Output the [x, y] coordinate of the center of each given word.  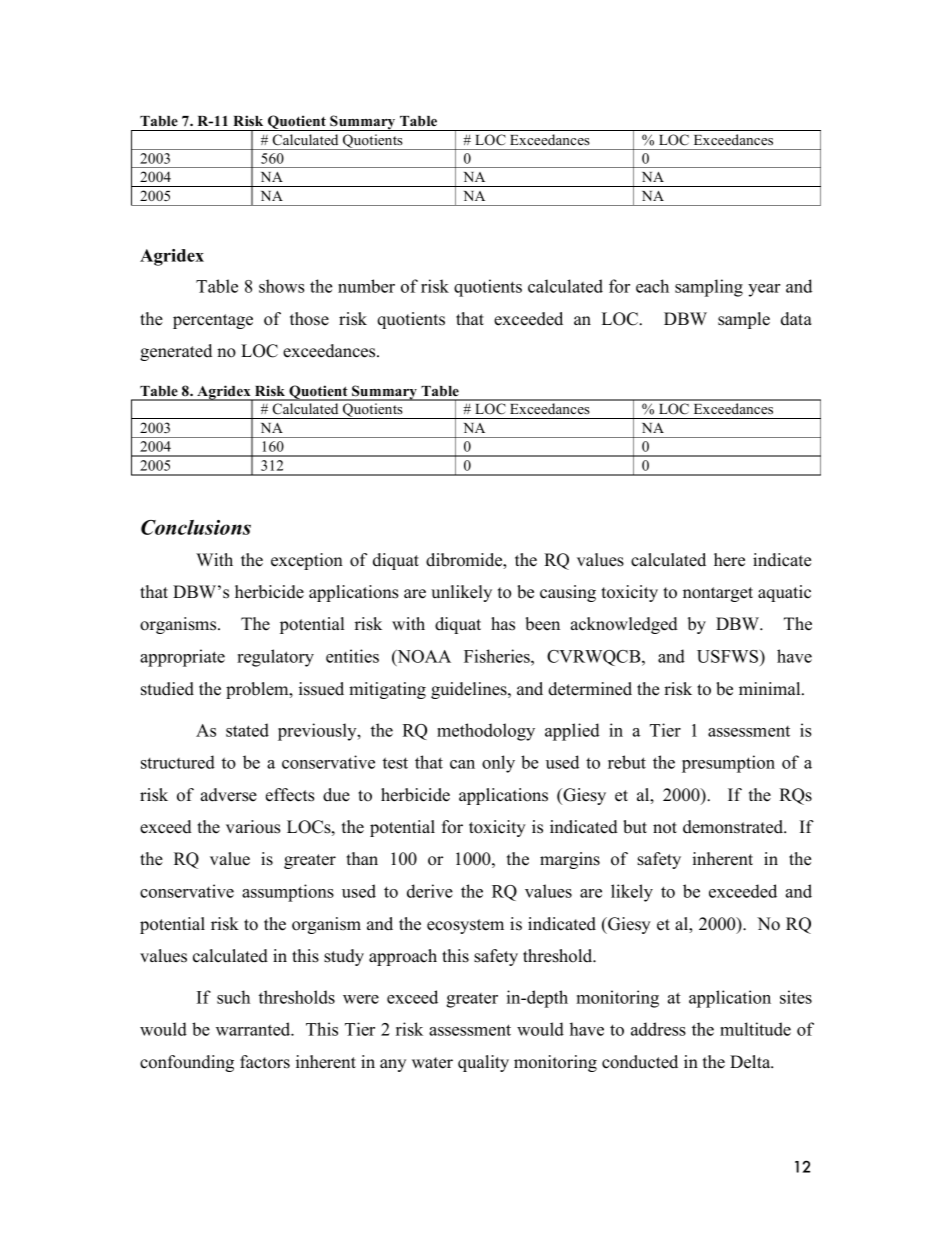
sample [744, 320]
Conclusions [196, 527]
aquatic [784, 593]
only [498, 764]
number [366, 286]
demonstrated [734, 827]
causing [568, 593]
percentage [213, 321]
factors [265, 1062]
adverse [229, 795]
